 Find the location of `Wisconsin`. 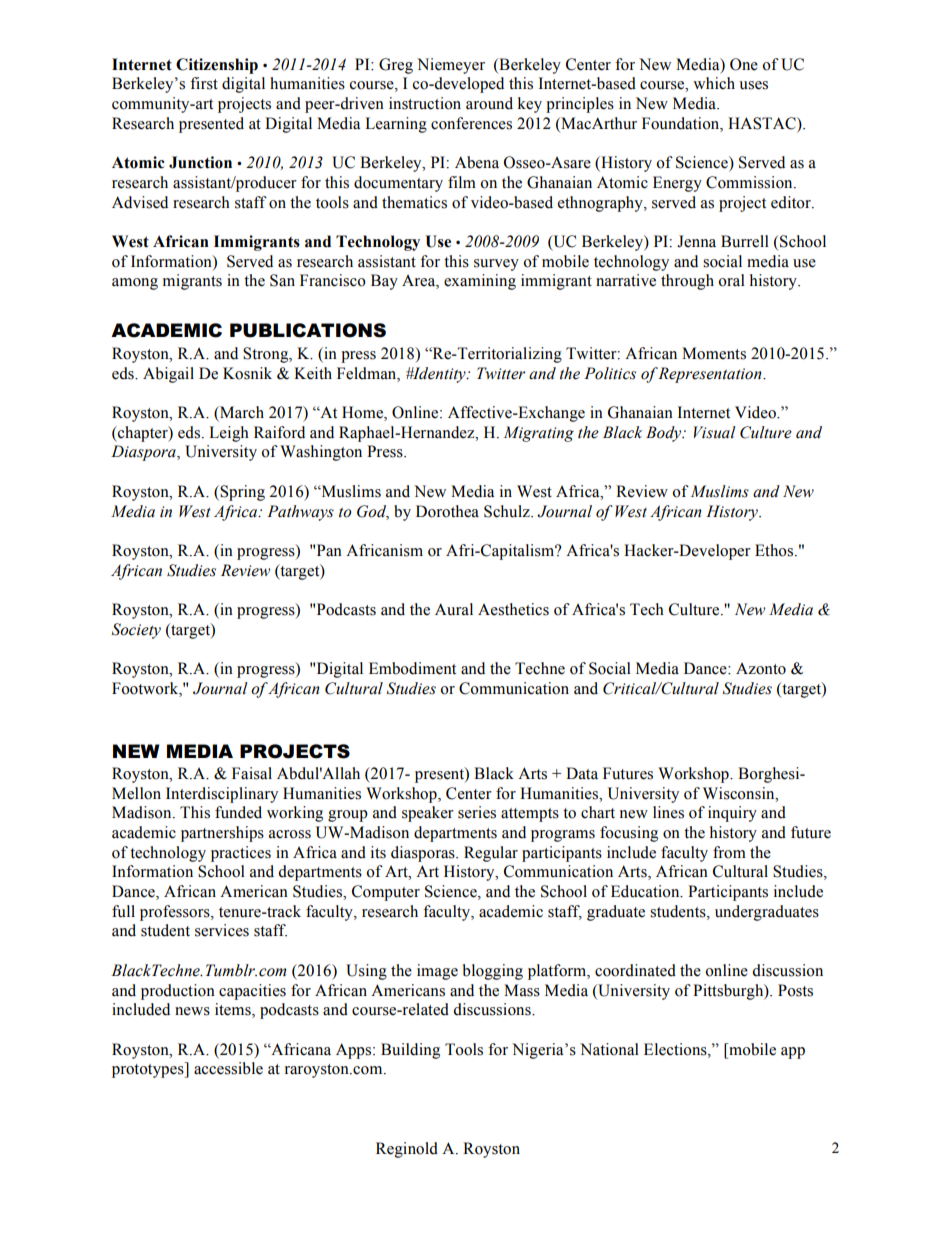

Wisconsin is located at coordinates (740, 793).
